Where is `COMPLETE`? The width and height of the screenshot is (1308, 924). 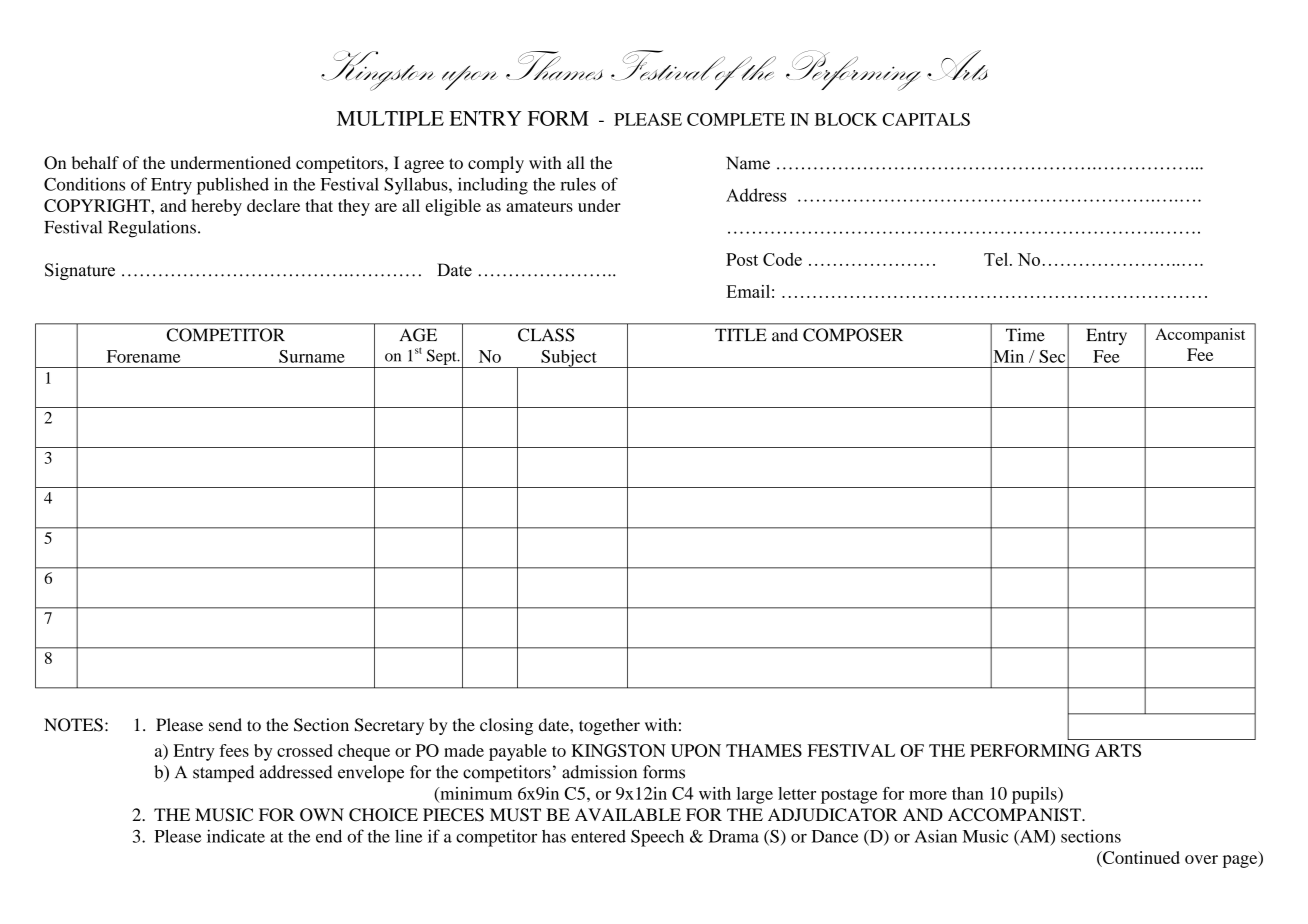 COMPLETE is located at coordinates (736, 119).
